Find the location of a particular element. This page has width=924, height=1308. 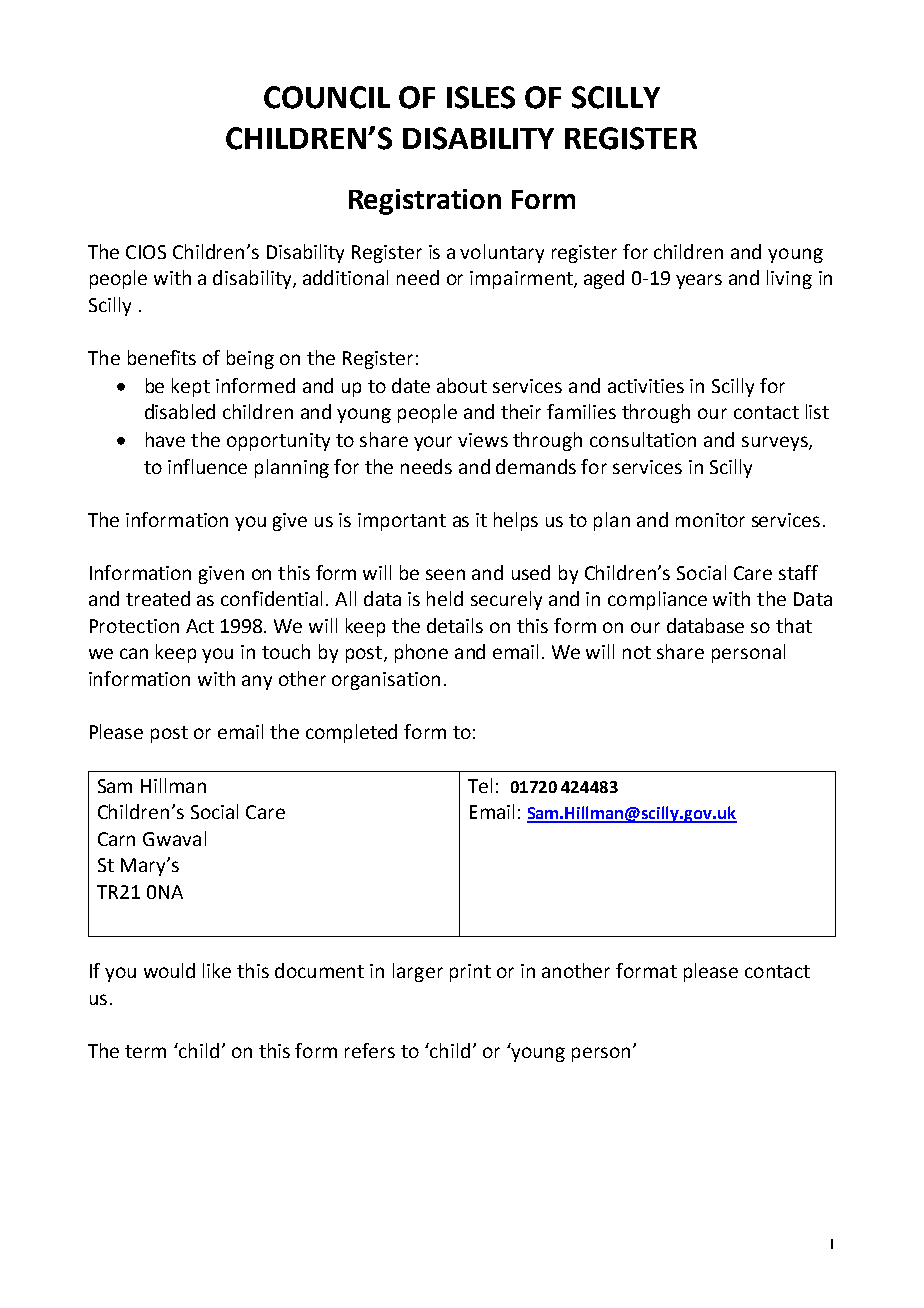

completed is located at coordinates (351, 733).
